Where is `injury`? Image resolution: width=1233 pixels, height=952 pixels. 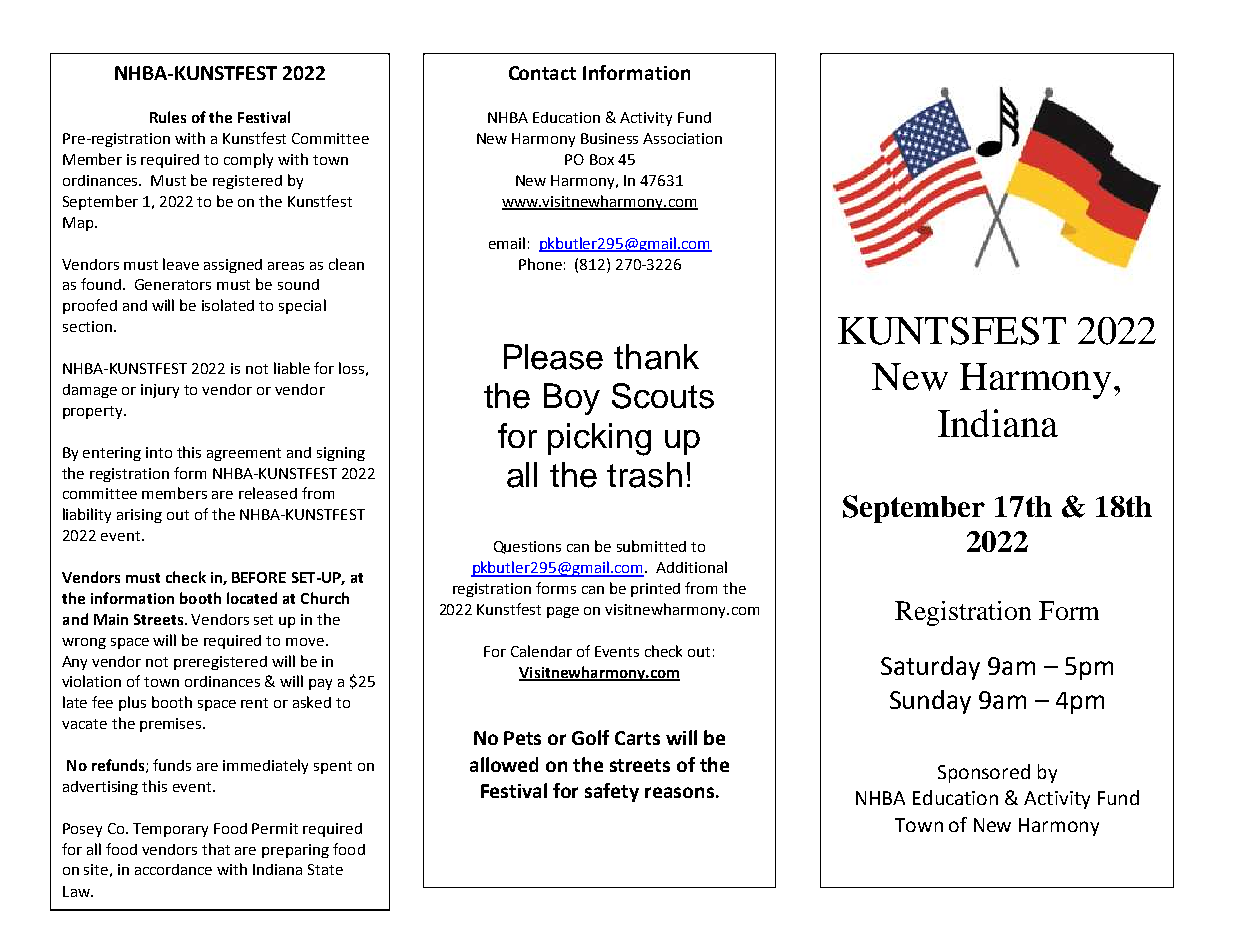
injury is located at coordinates (160, 391).
